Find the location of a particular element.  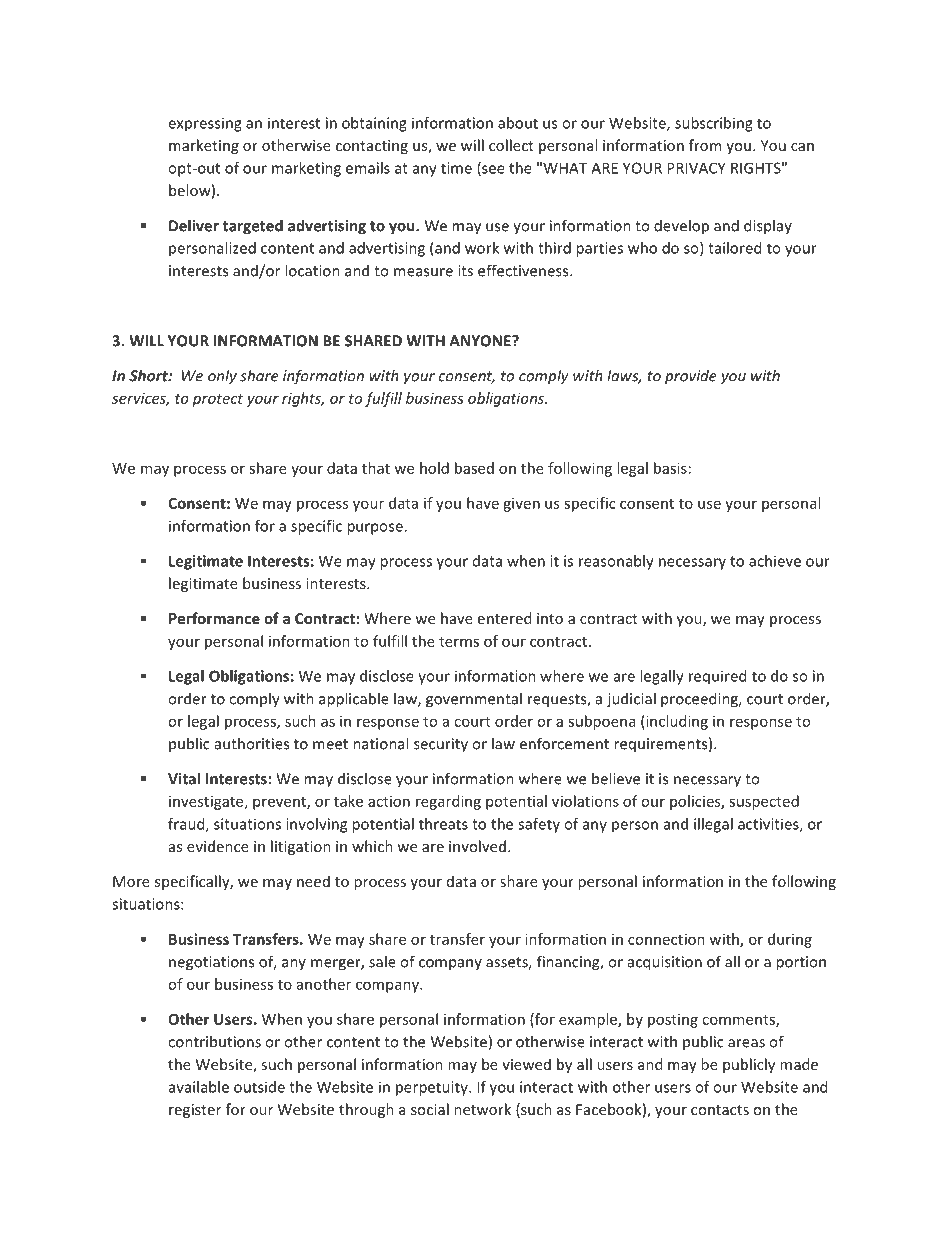

Performance is located at coordinates (214, 618).
